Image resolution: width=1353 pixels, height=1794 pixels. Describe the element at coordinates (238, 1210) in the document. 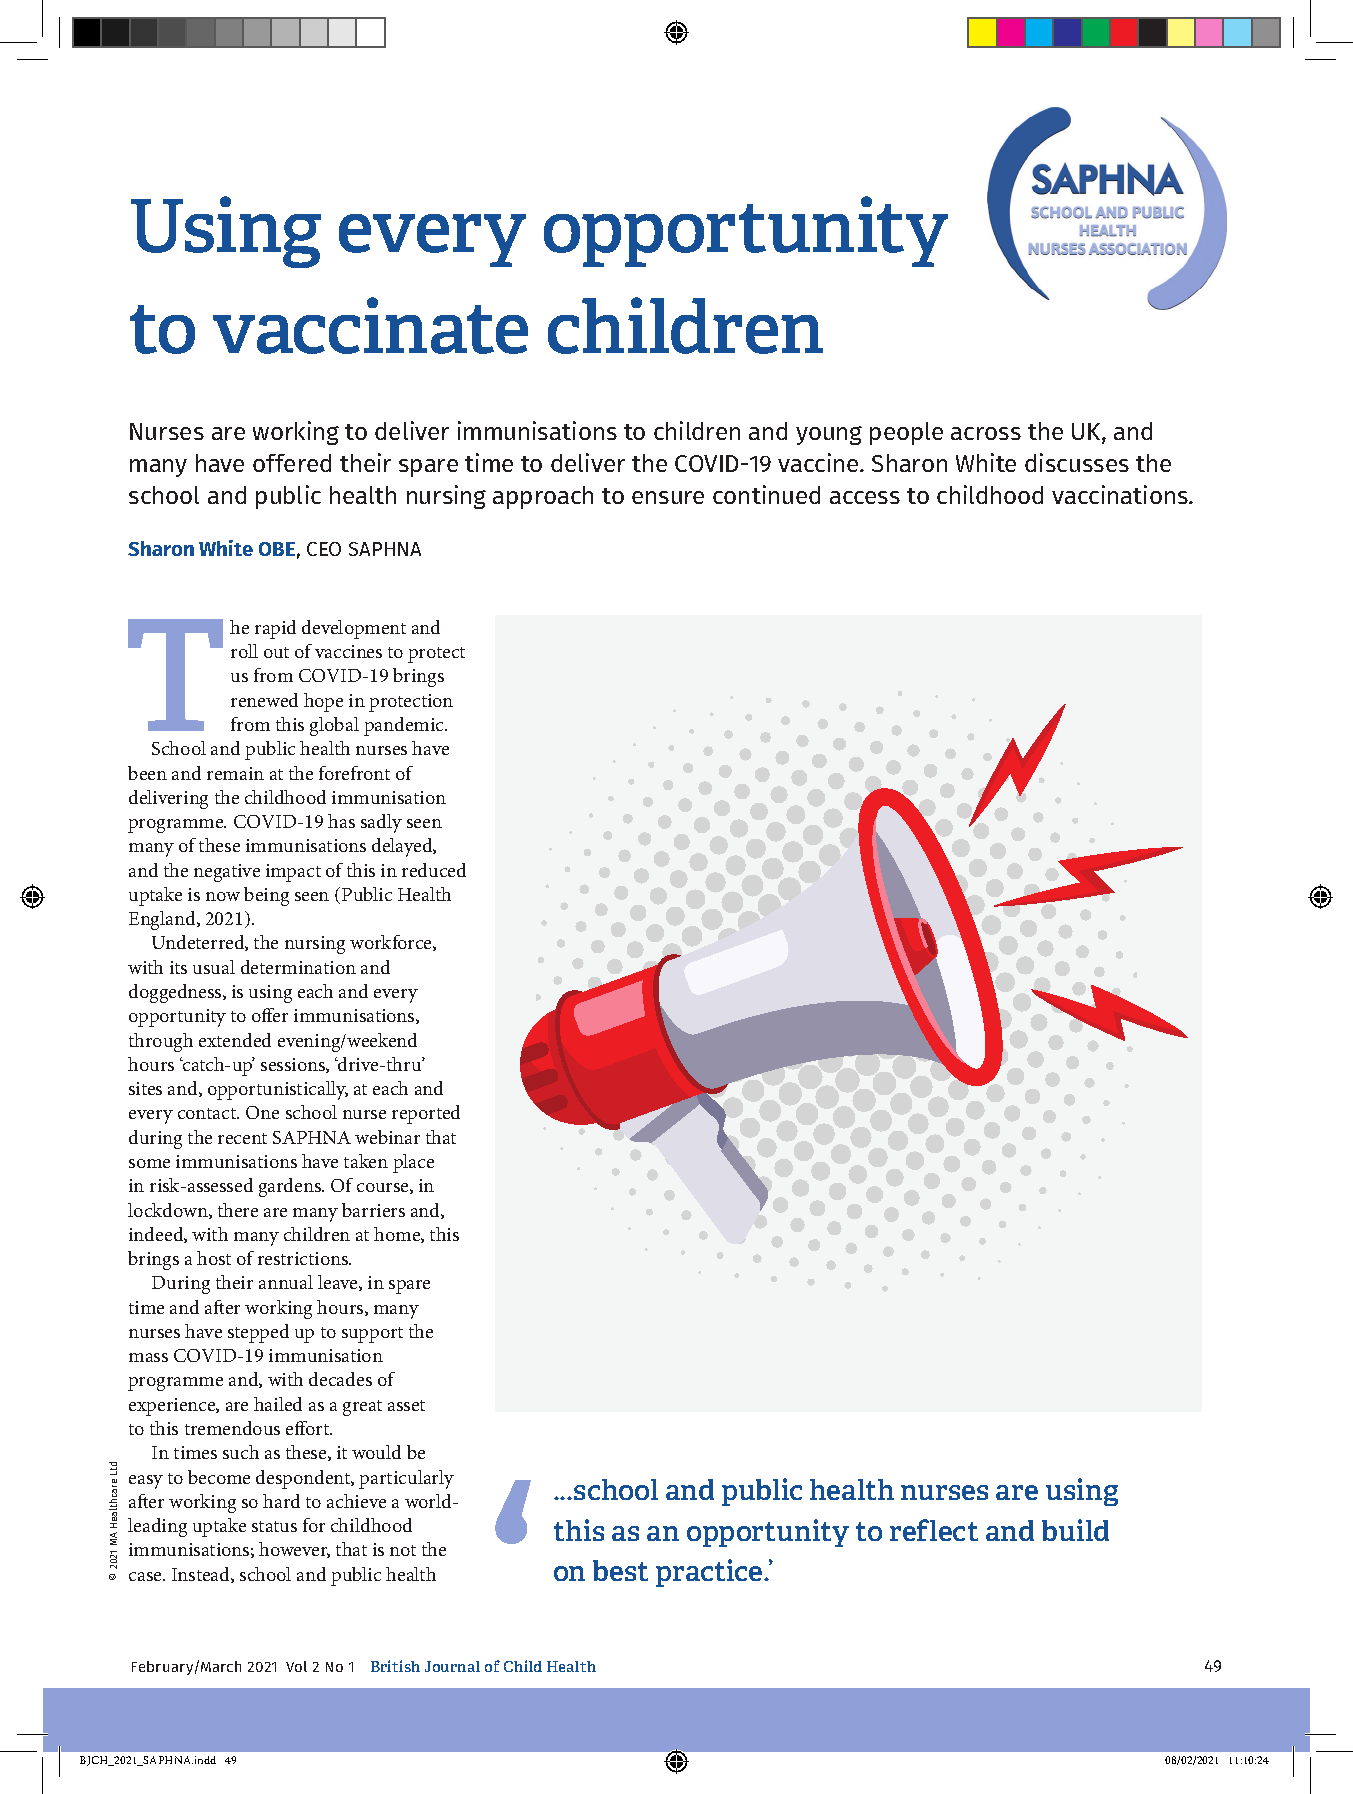

I see `there` at that location.
